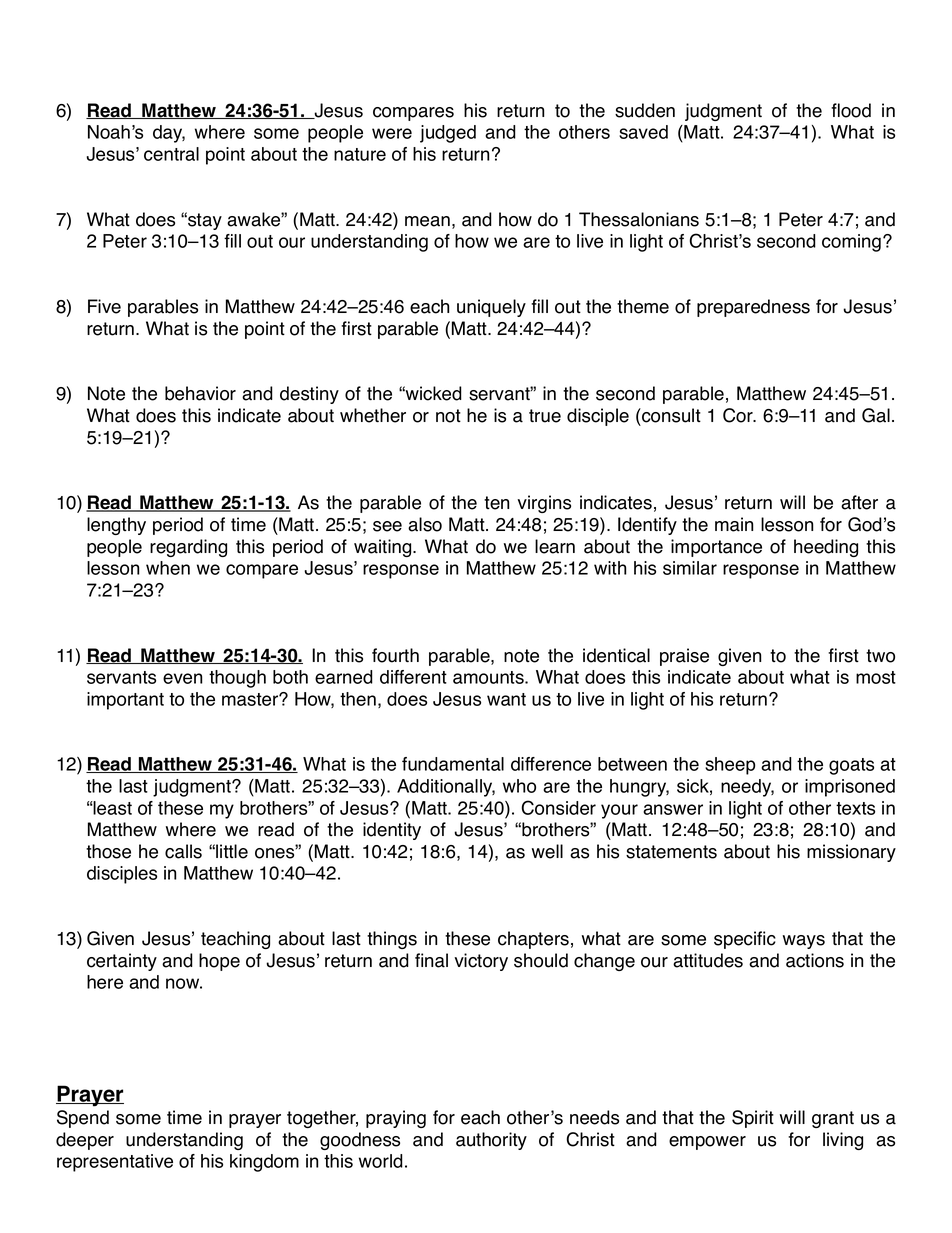 The width and height of the page is (952, 1233). What do you see at coordinates (183, 678) in the page?
I see `even` at bounding box center [183, 678].
